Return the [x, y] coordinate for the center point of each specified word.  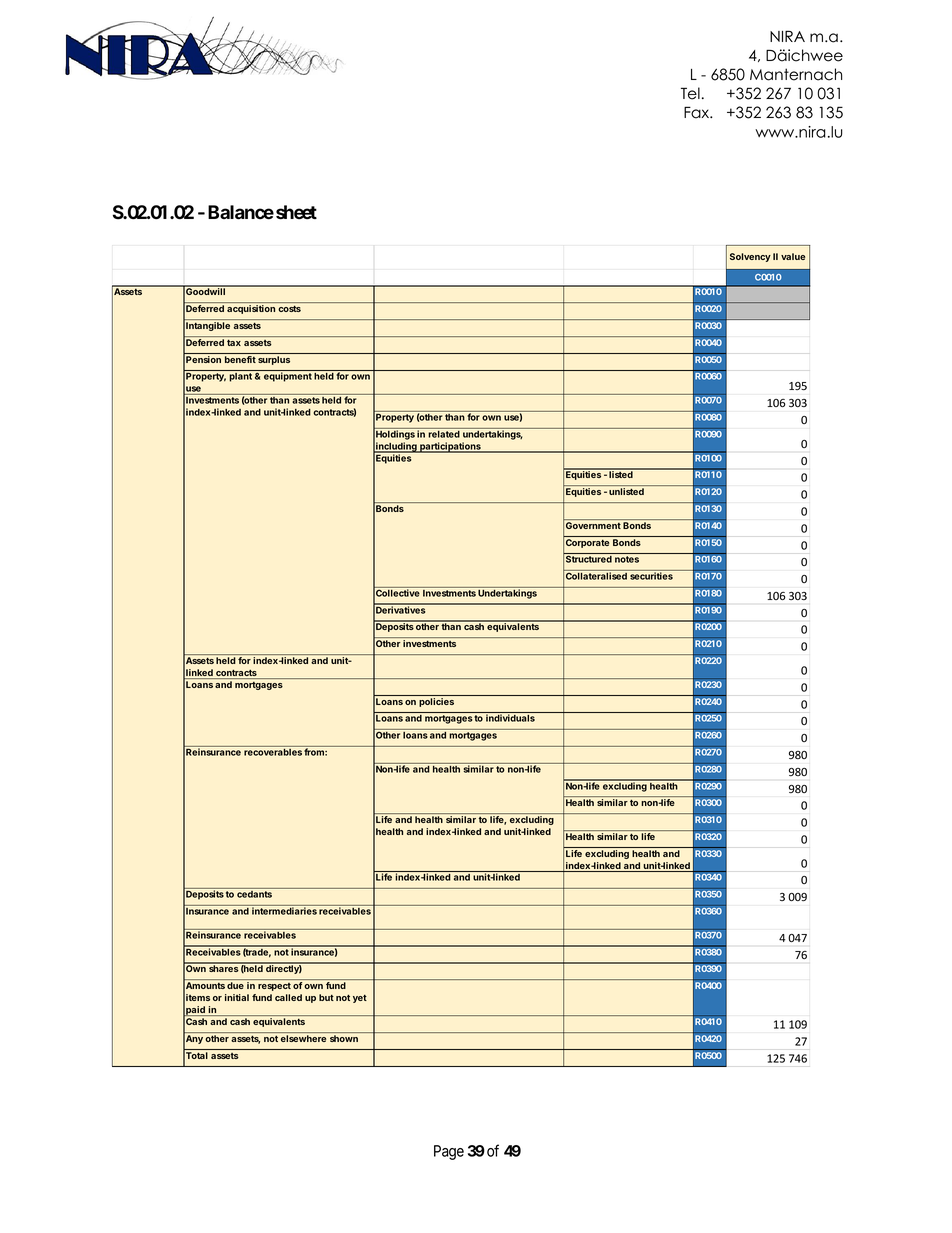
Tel [690, 93]
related [444, 434]
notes [627, 559]
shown [344, 1038]
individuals [510, 718]
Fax [698, 112]
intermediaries [284, 911]
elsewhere [303, 1038]
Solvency [750, 257]
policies [436, 702]
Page [449, 1152]
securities [651, 576]
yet [360, 999]
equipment [288, 377]
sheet [296, 212]
